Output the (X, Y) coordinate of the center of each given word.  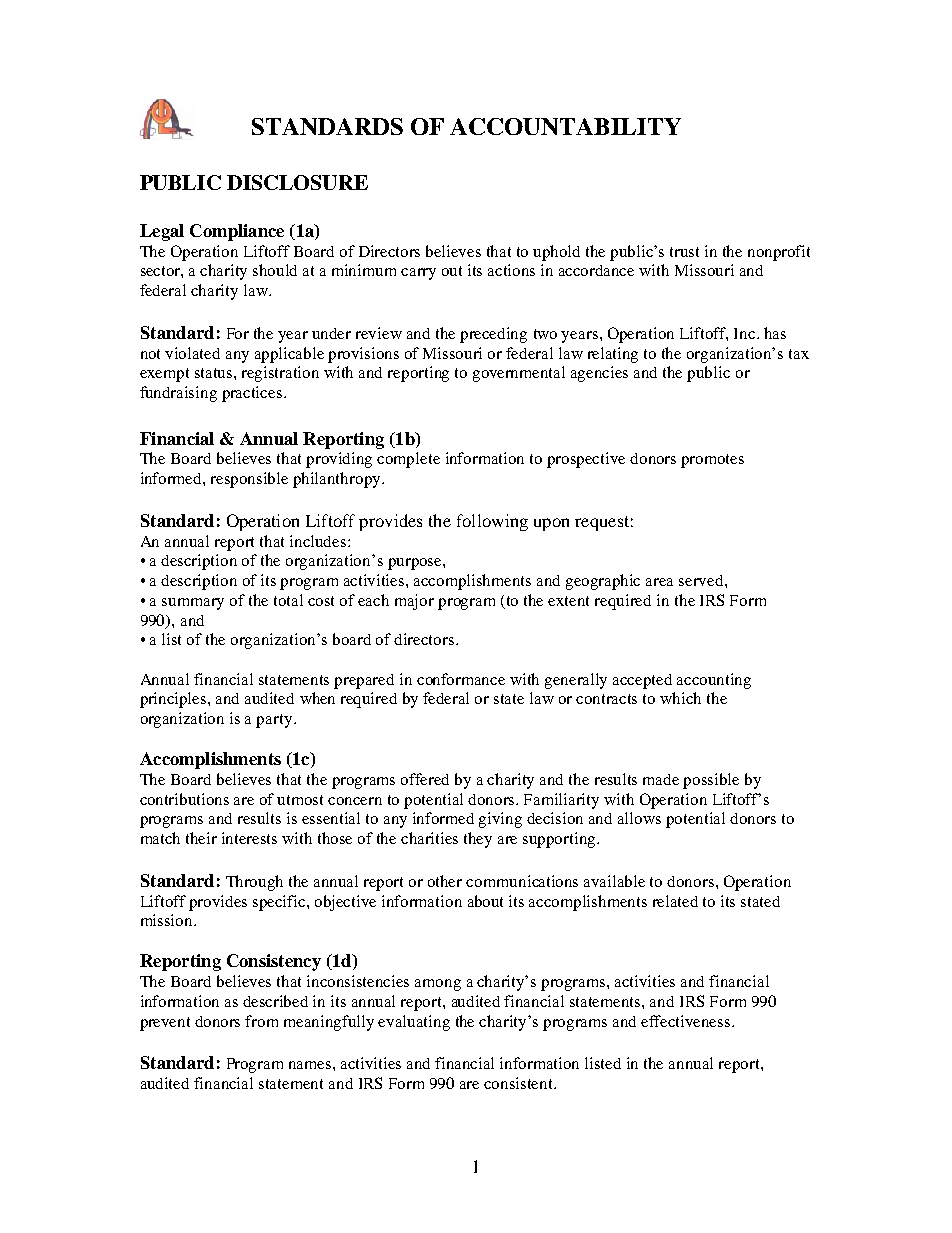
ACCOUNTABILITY (565, 126)
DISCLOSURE (297, 182)
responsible (249, 480)
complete (408, 460)
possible (711, 781)
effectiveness (687, 1021)
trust (684, 252)
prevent (165, 1024)
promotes (712, 461)
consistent (520, 1083)
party (275, 721)
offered (425, 779)
